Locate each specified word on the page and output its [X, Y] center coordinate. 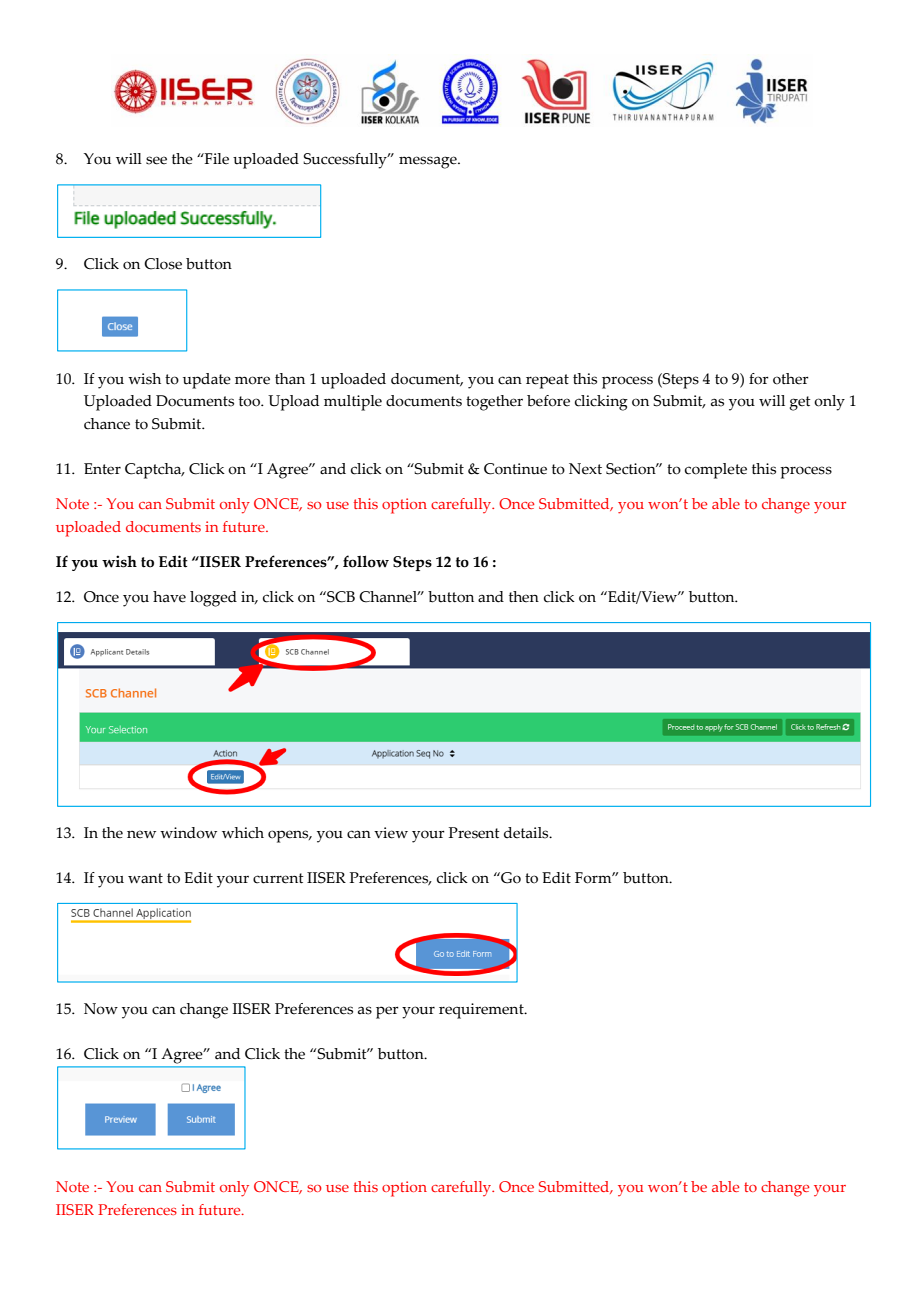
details [527, 833]
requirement [482, 1011]
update [207, 381]
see [156, 160]
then [524, 597]
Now [101, 1009]
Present [474, 833]
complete [716, 471]
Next [585, 469]
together [494, 403]
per [387, 1012]
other [791, 379]
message [429, 162]
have [169, 597]
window [188, 833]
